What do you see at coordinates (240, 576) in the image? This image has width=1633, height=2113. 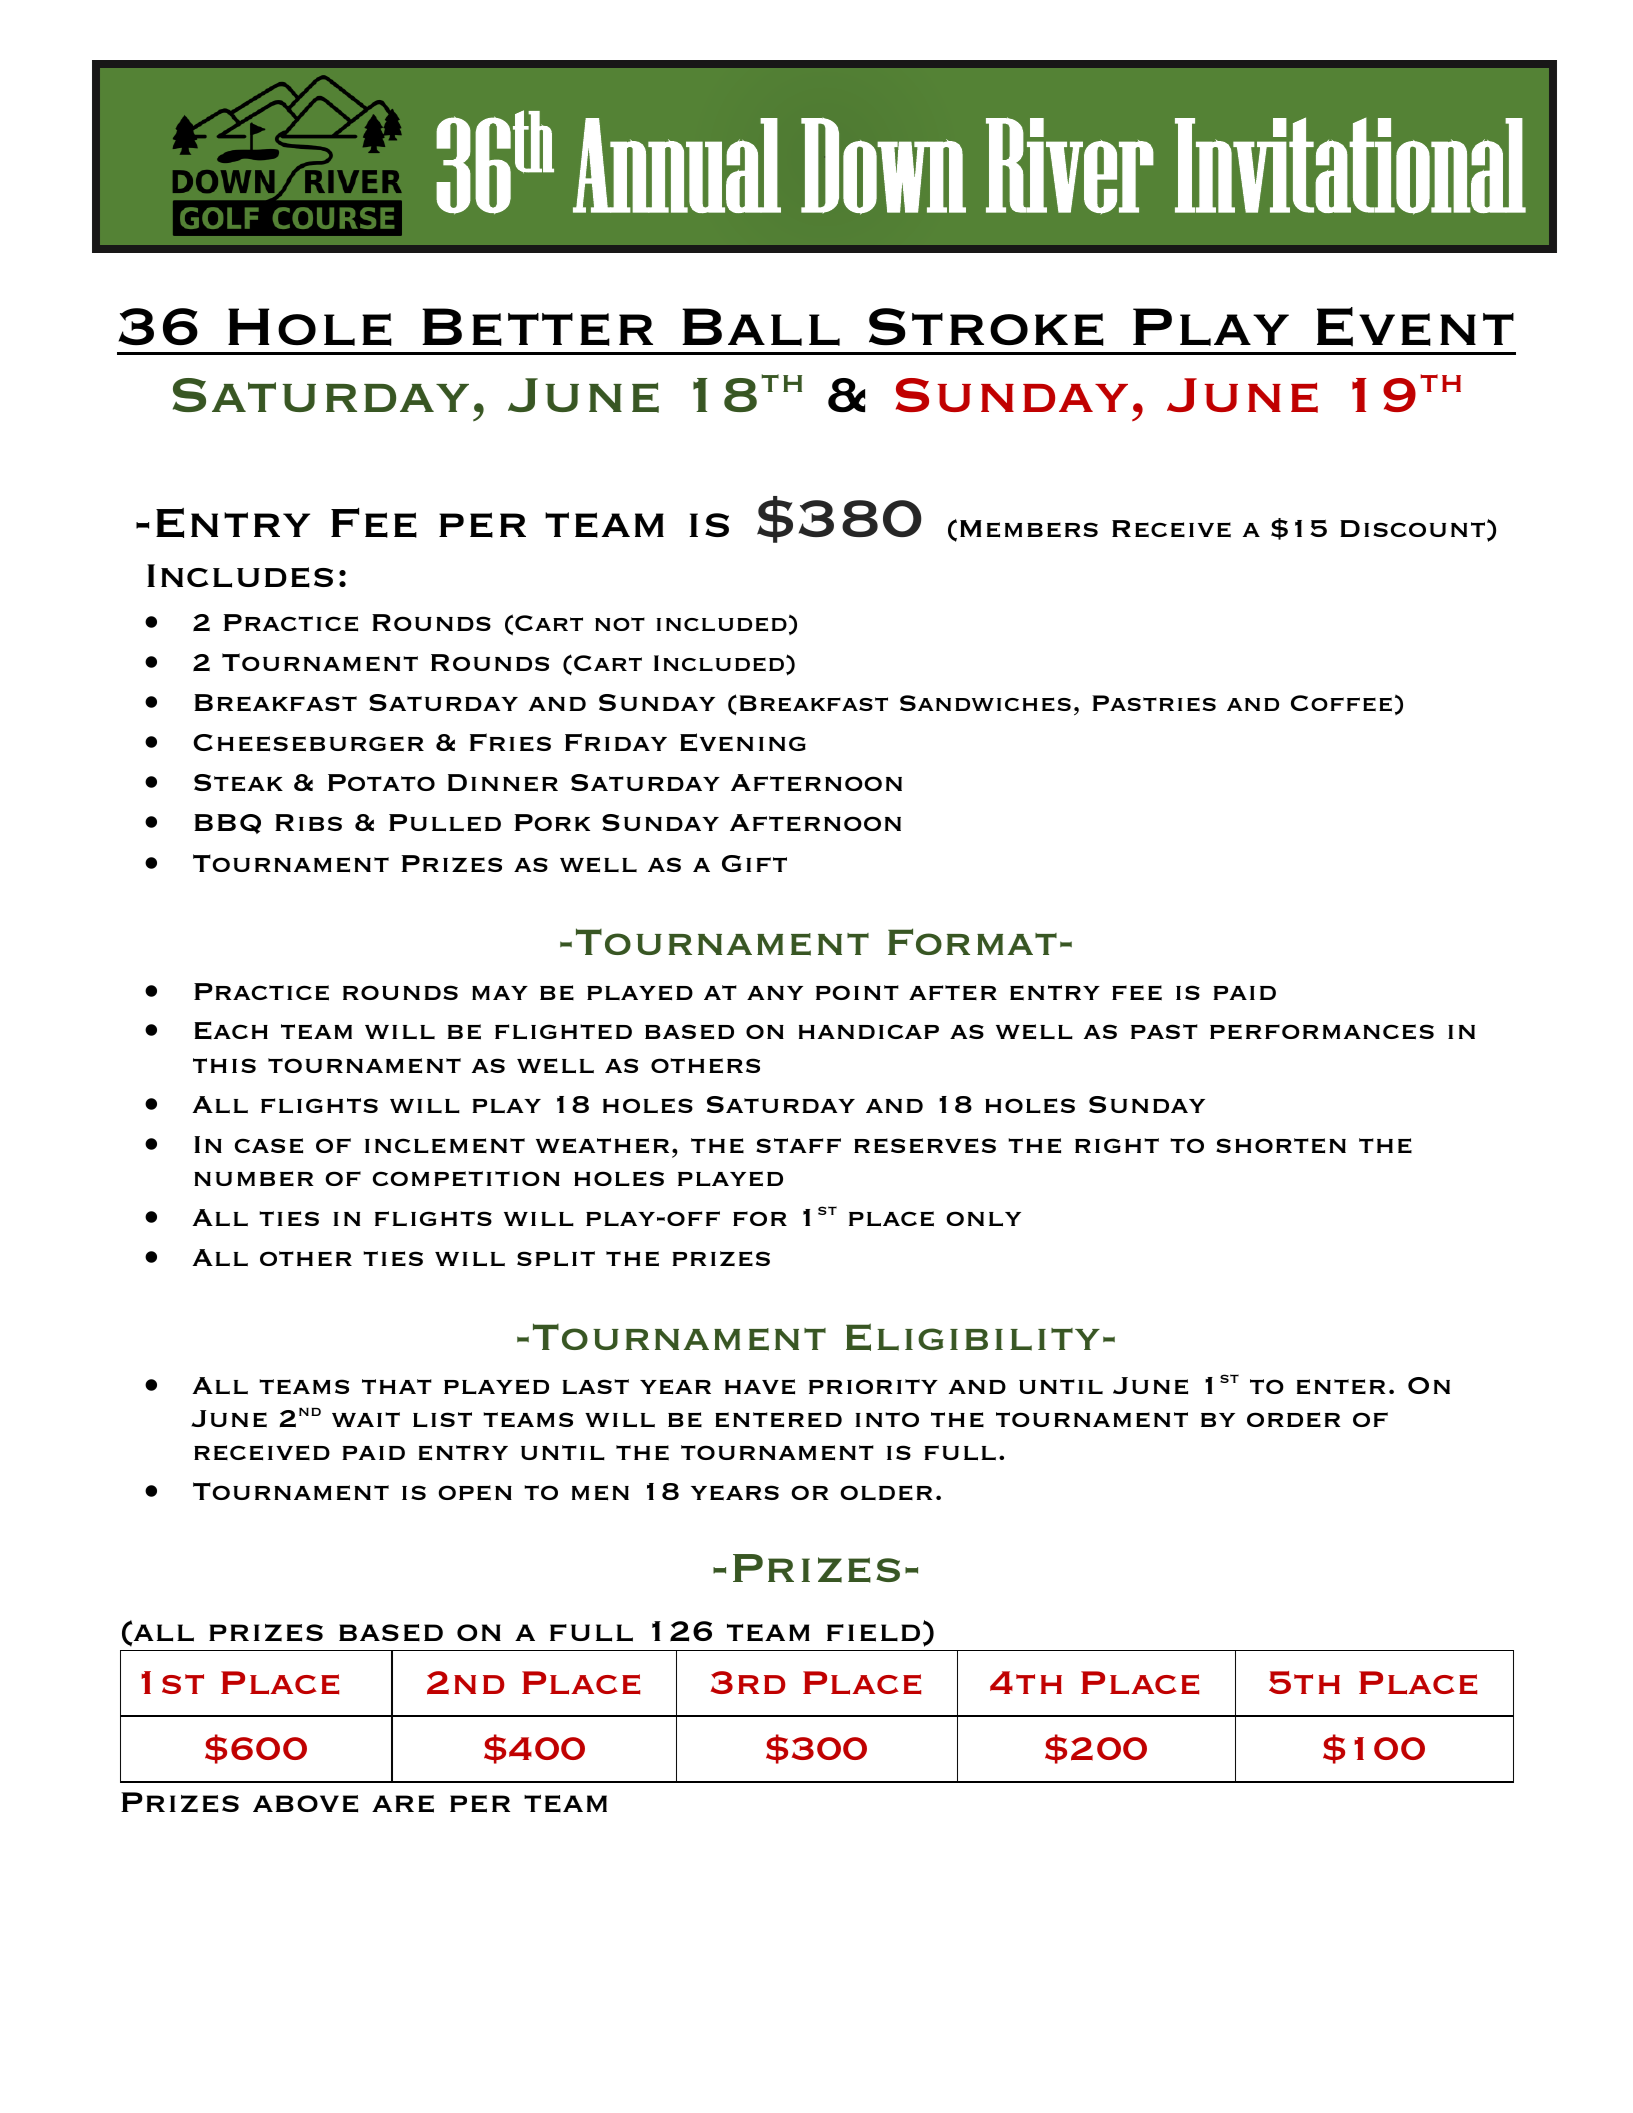 I see `Includes` at bounding box center [240, 576].
